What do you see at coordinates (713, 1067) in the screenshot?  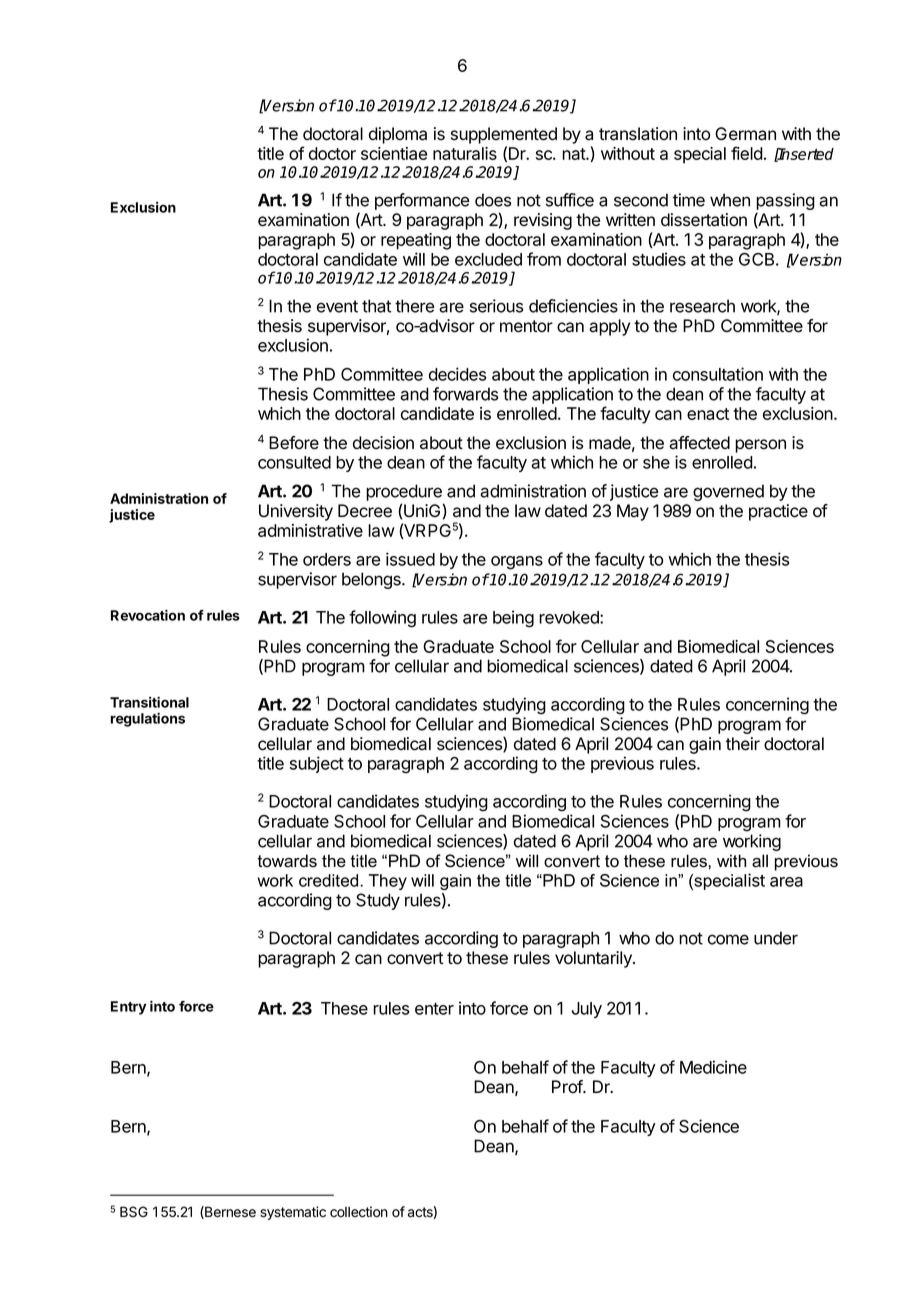 I see `Medicine` at bounding box center [713, 1067].
